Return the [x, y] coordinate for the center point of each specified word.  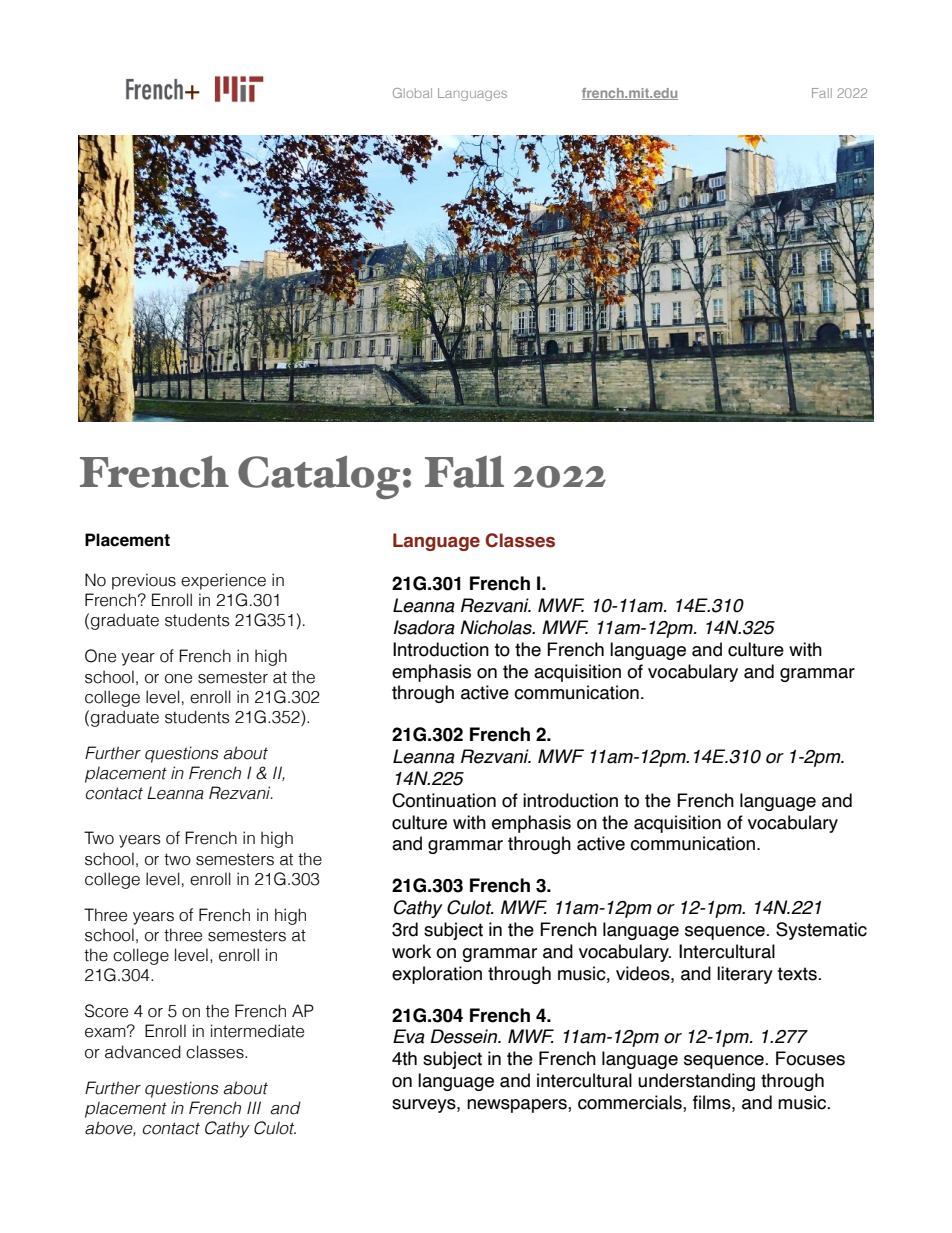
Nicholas [497, 627]
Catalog [319, 477]
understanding [696, 1082]
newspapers [518, 1106]
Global [412, 93]
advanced [143, 1052]
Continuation [444, 800]
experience [223, 581]
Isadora [424, 627]
